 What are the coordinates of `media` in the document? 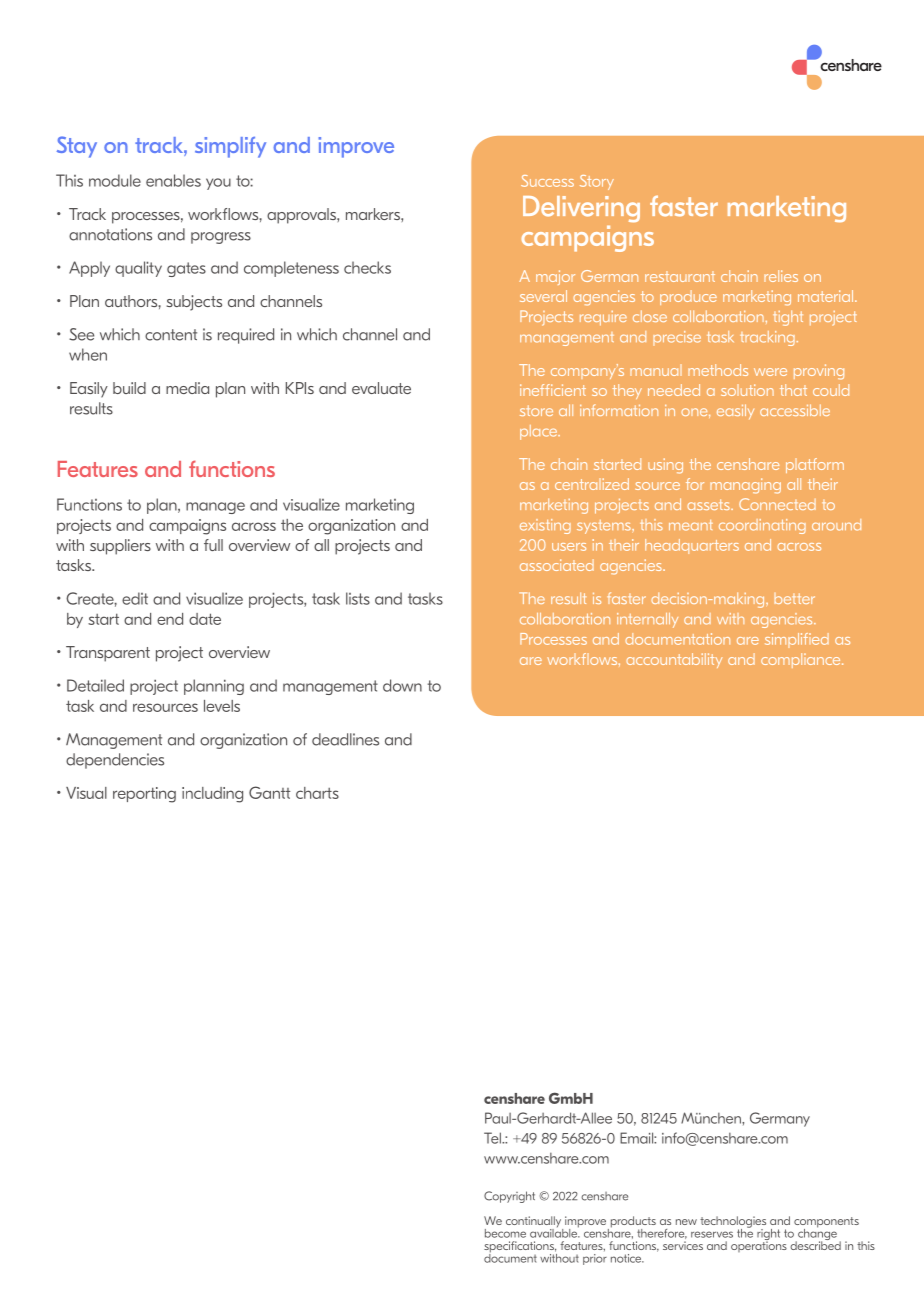 It's located at (187, 388).
